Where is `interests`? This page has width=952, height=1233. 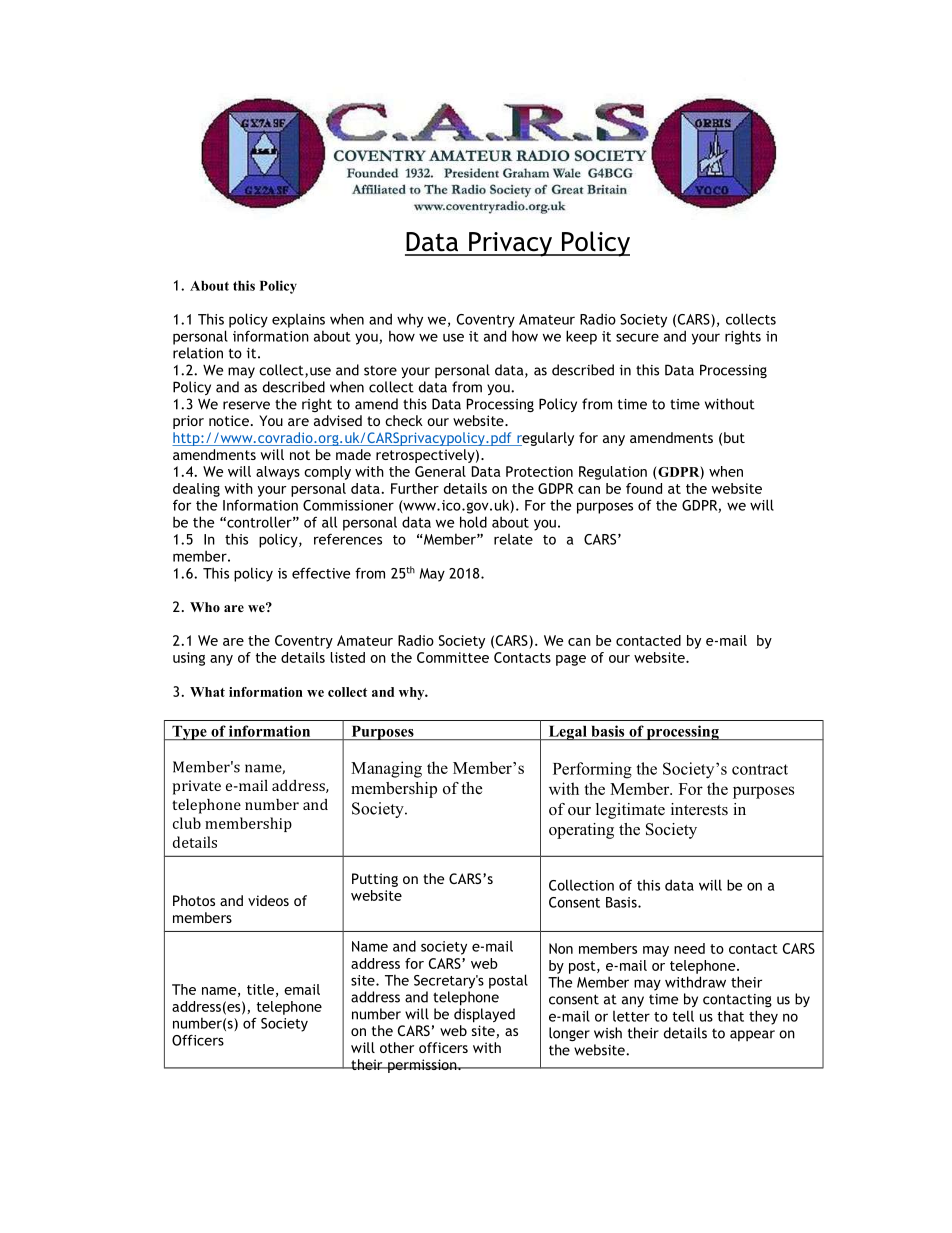 interests is located at coordinates (699, 809).
